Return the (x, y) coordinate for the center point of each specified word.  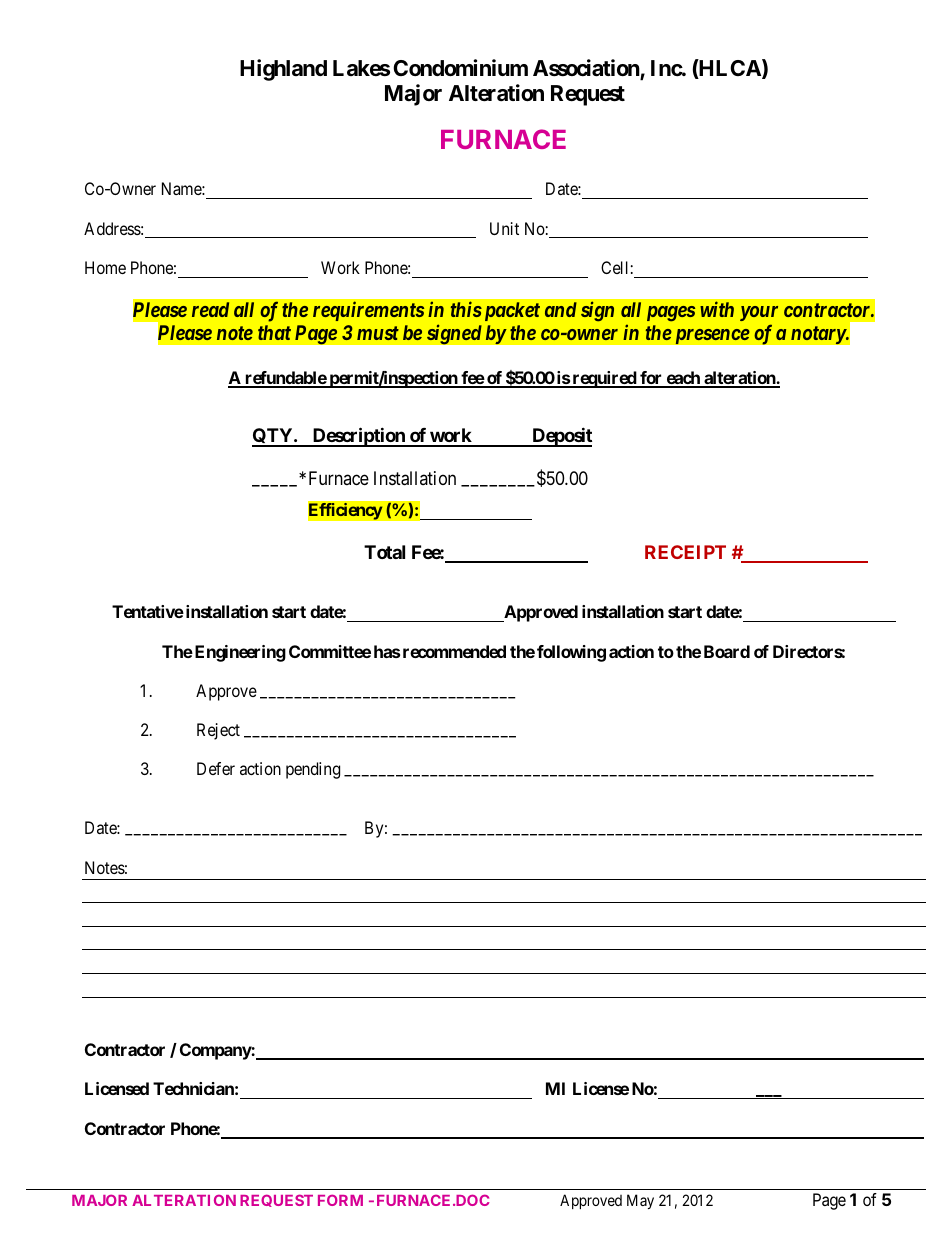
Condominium (460, 67)
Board (727, 651)
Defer (216, 768)
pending (313, 770)
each (683, 379)
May (640, 1201)
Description (359, 437)
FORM (340, 1200)
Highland (283, 70)
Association (587, 69)
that (274, 332)
